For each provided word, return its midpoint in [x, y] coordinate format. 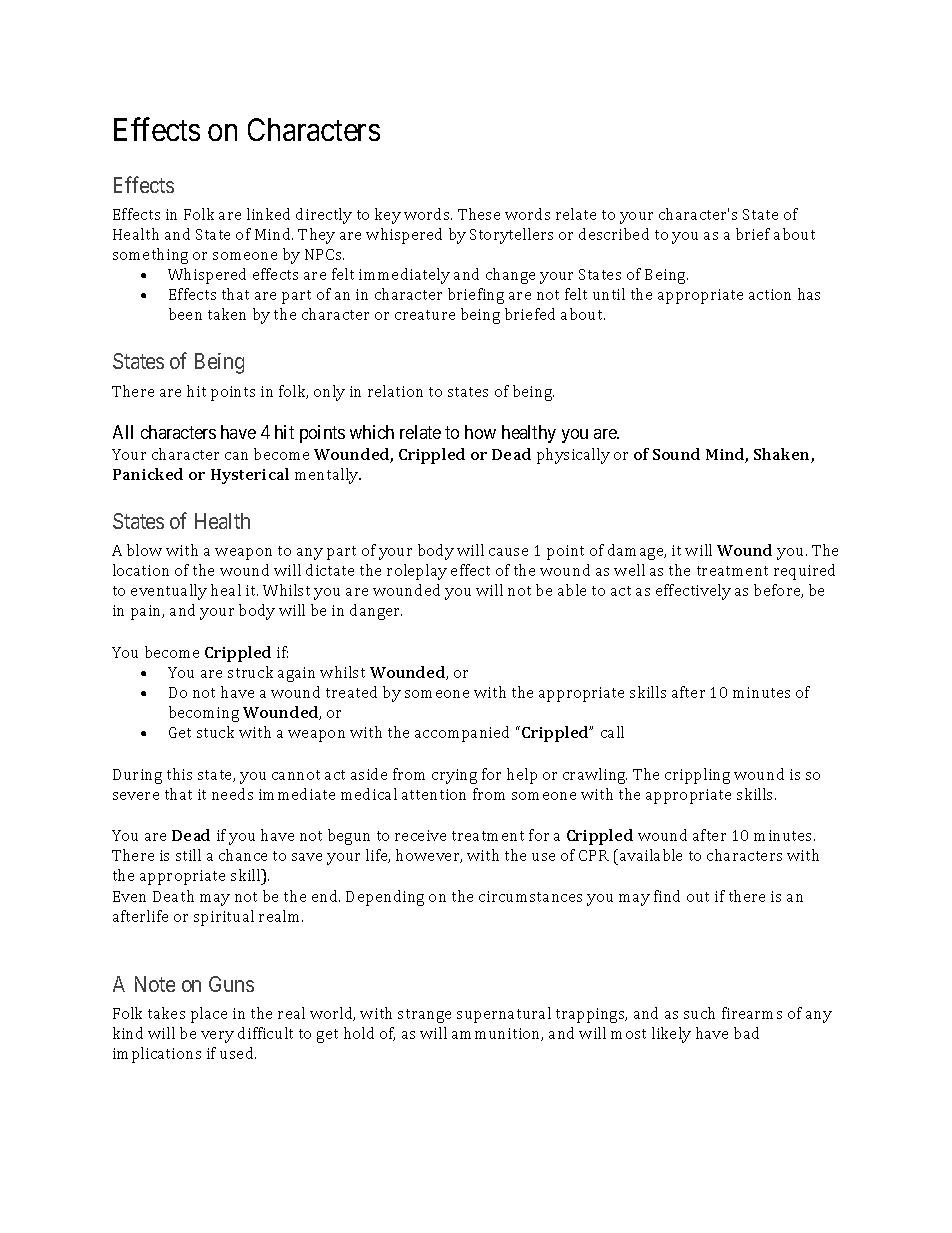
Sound [676, 454]
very [217, 1037]
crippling [697, 776]
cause [508, 552]
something [150, 256]
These [479, 214]
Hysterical [250, 476]
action [770, 294]
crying [454, 776]
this [179, 774]
